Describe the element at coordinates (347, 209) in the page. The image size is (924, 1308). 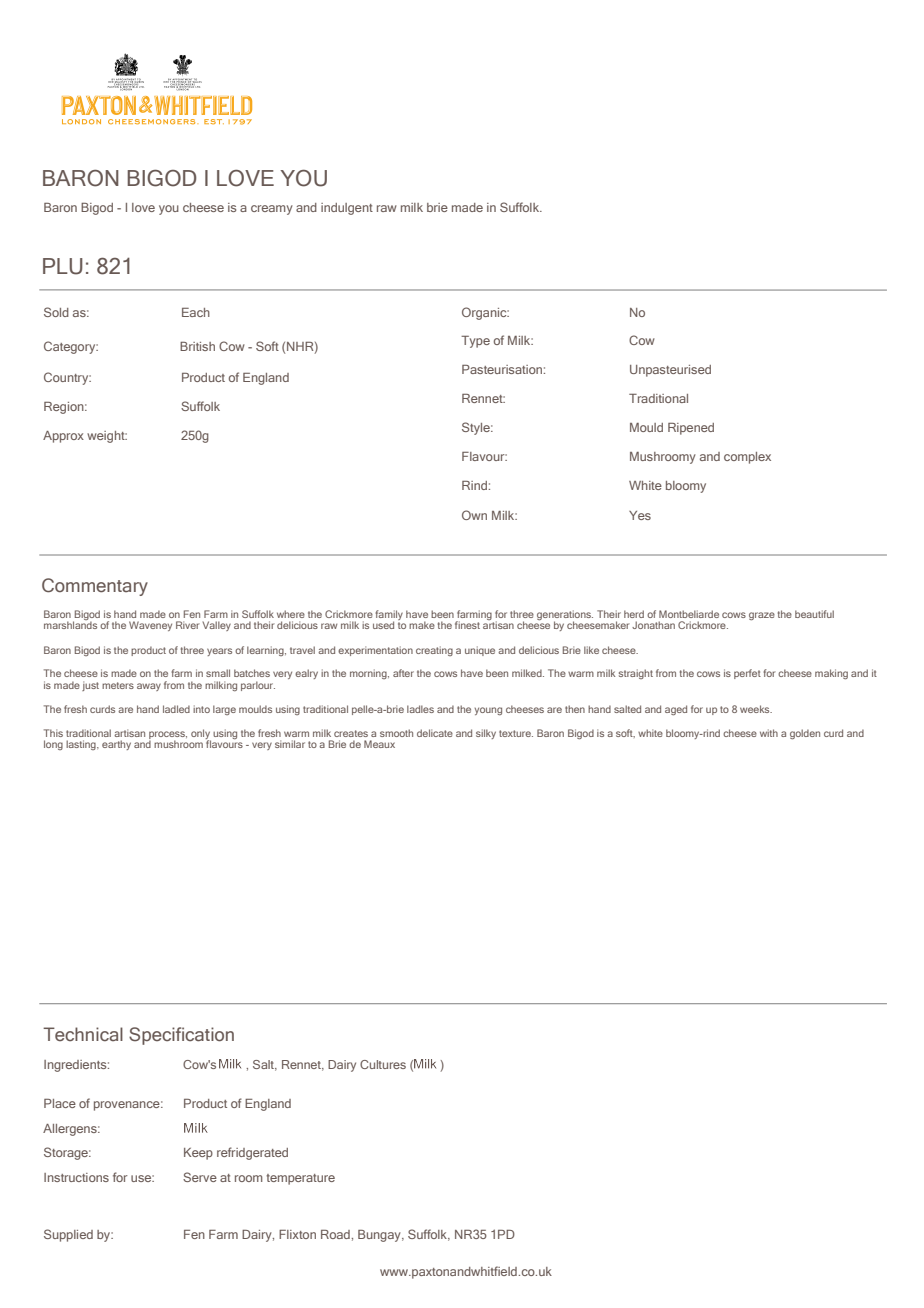
I see `indulgent` at that location.
